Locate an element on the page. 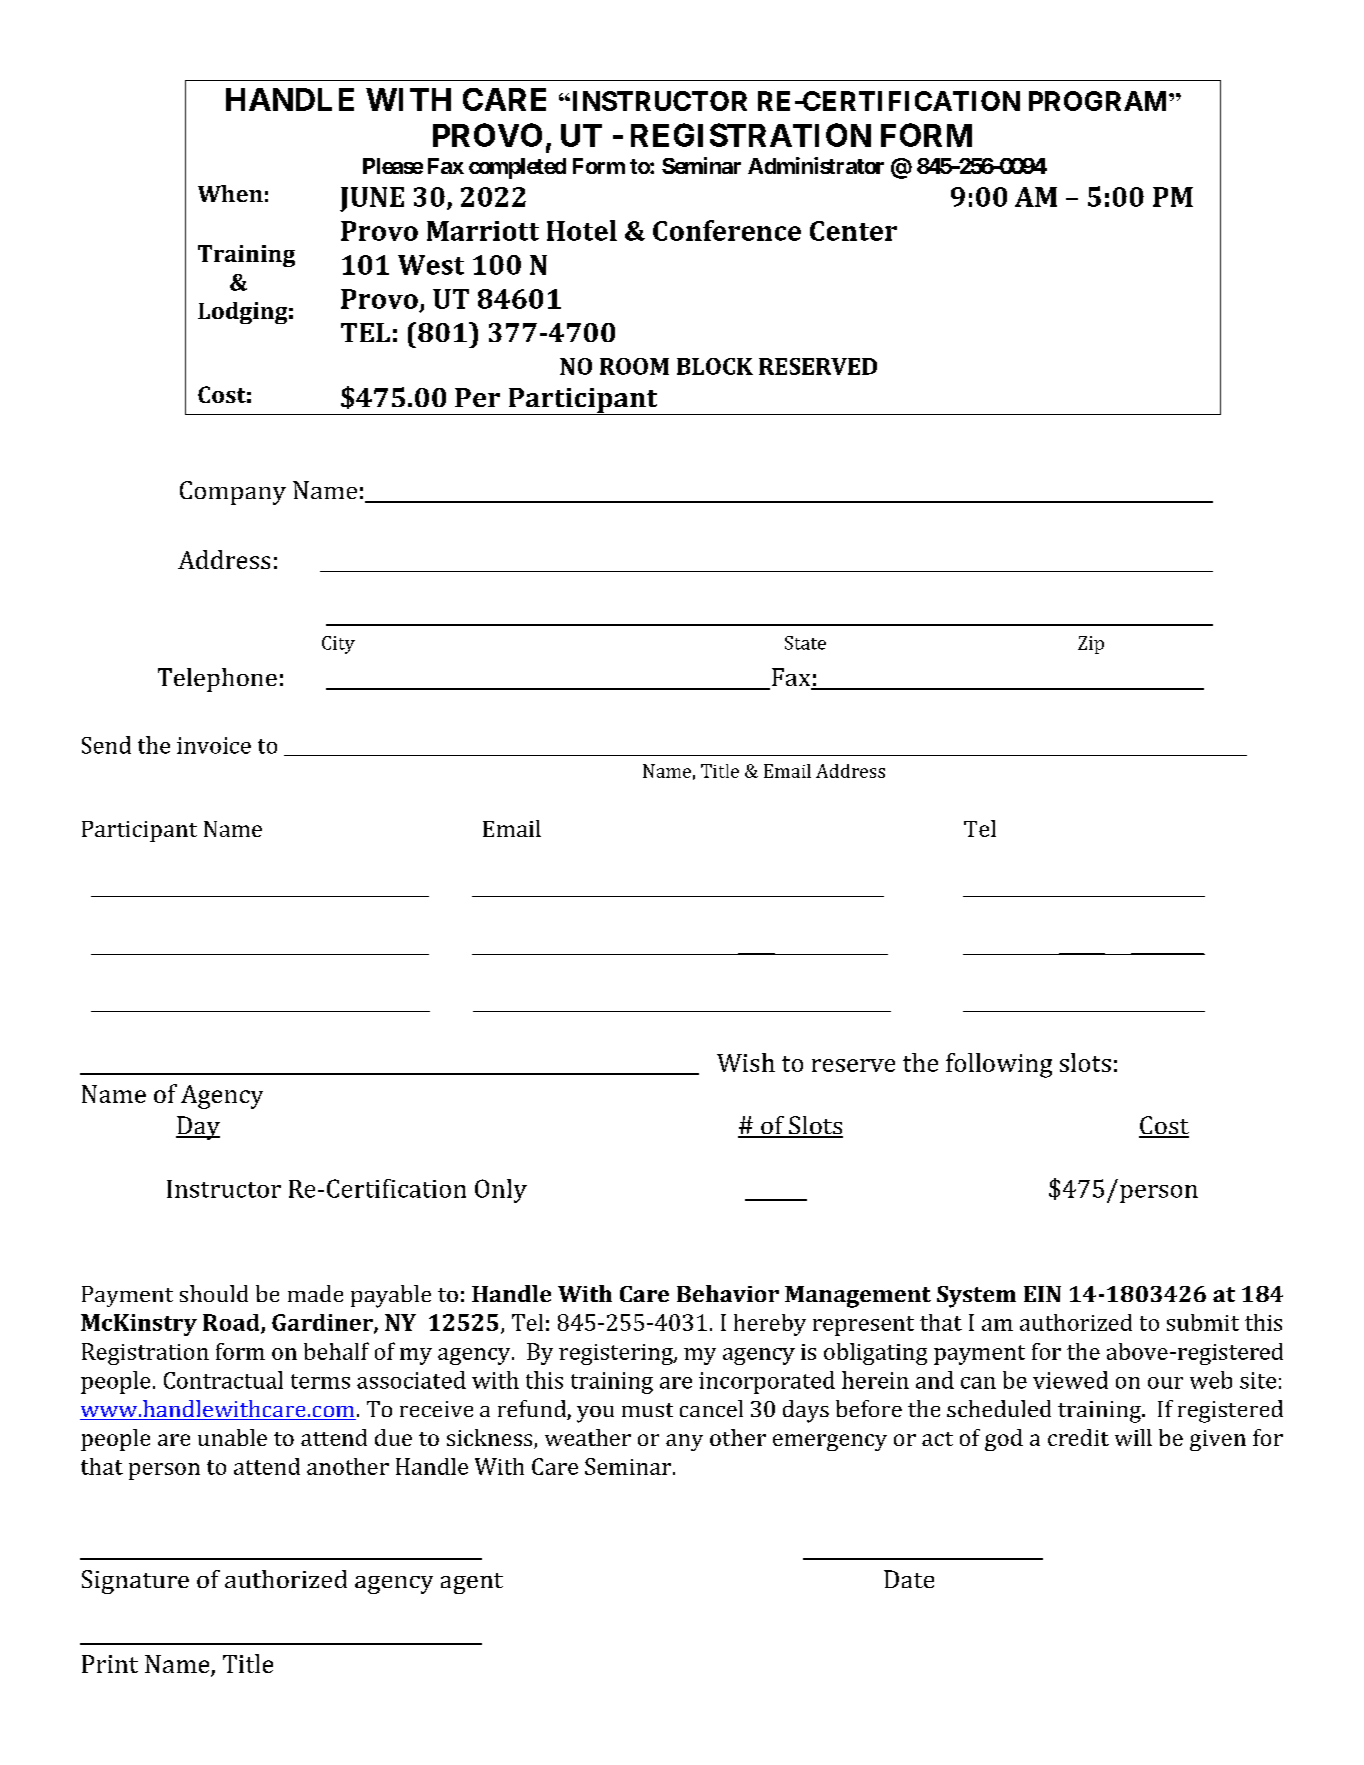  Wish is located at coordinates (746, 1062).
